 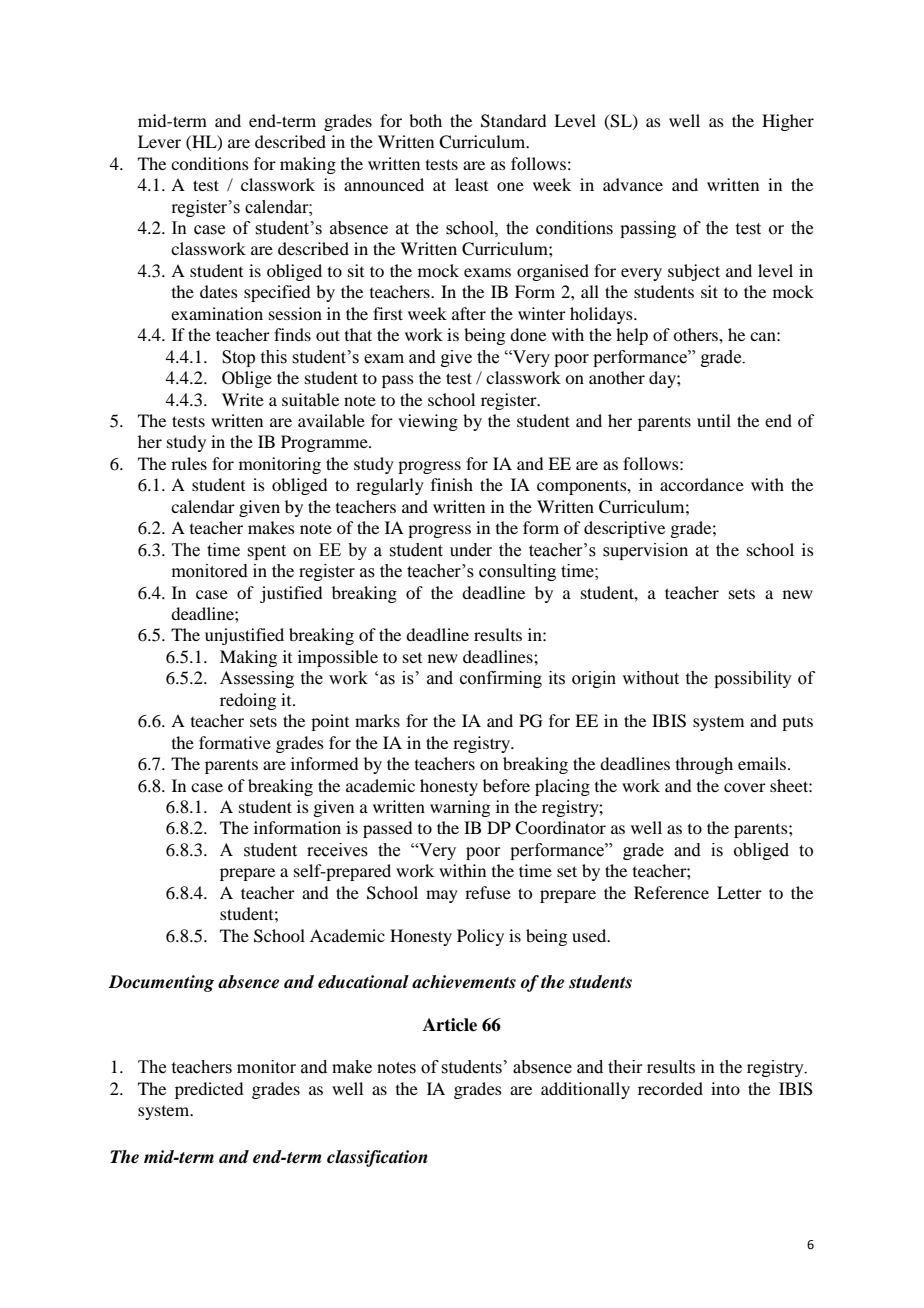 What do you see at coordinates (471, 184) in the screenshot?
I see `least` at bounding box center [471, 184].
